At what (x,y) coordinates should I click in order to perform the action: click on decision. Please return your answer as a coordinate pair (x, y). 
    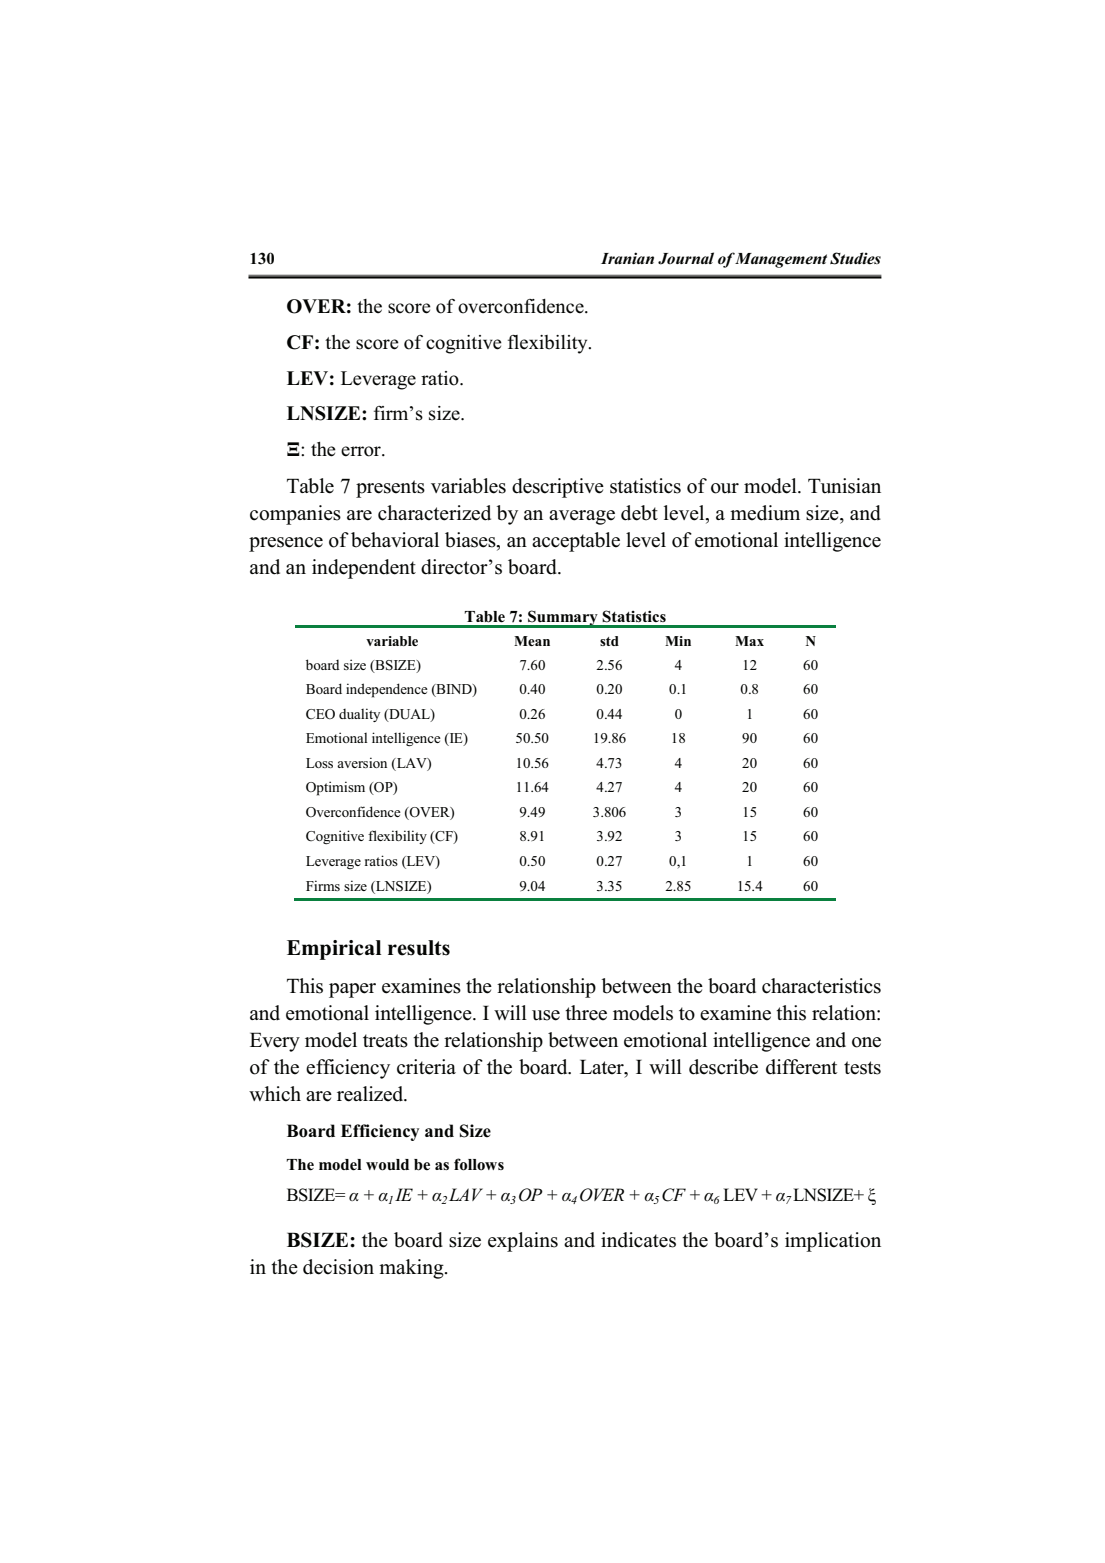
    Looking at the image, I should click on (338, 1267).
